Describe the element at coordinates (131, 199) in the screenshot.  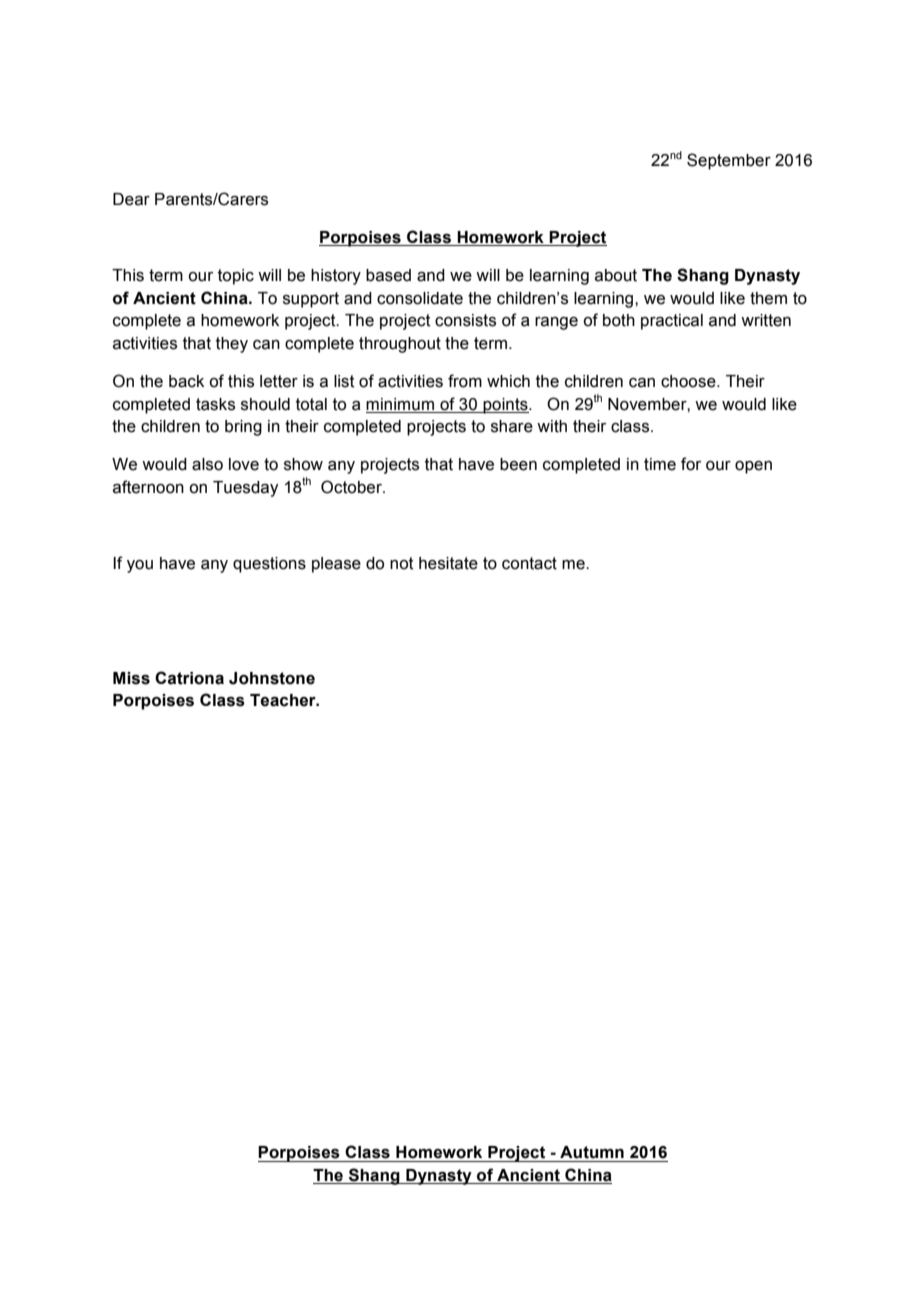
I see `Dear` at that location.
